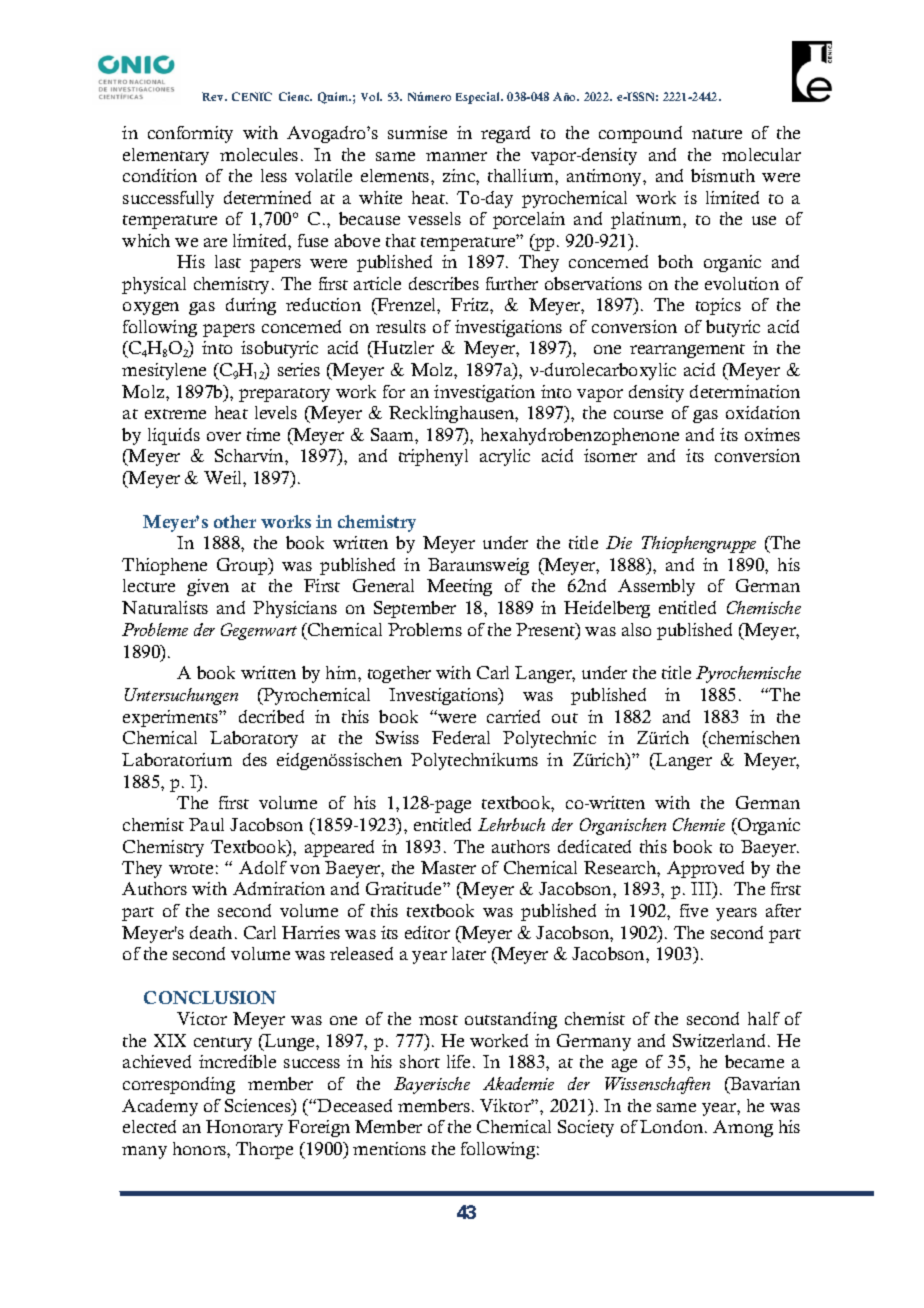 This screenshot has height=1308, width=924. Describe the element at coordinates (244, 1128) in the screenshot. I see `Honorary` at that location.
